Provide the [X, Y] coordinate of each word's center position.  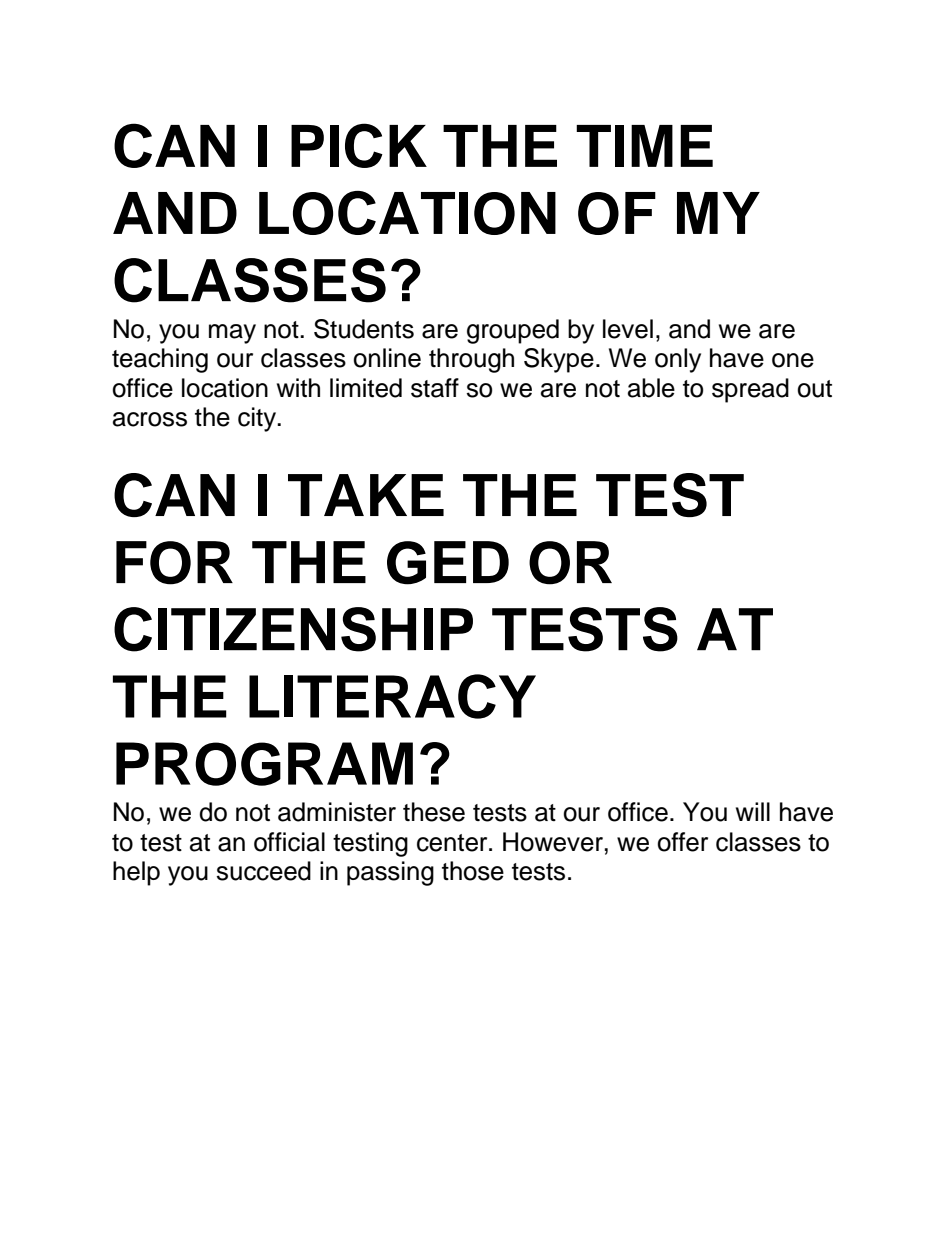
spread [750, 390]
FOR [174, 563]
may [232, 334]
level [628, 329]
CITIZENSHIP [293, 629]
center [453, 843]
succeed [263, 871]
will [753, 811]
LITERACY [392, 696]
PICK [359, 145]
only [678, 360]
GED [448, 563]
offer [682, 842]
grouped [513, 331]
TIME [644, 146]
